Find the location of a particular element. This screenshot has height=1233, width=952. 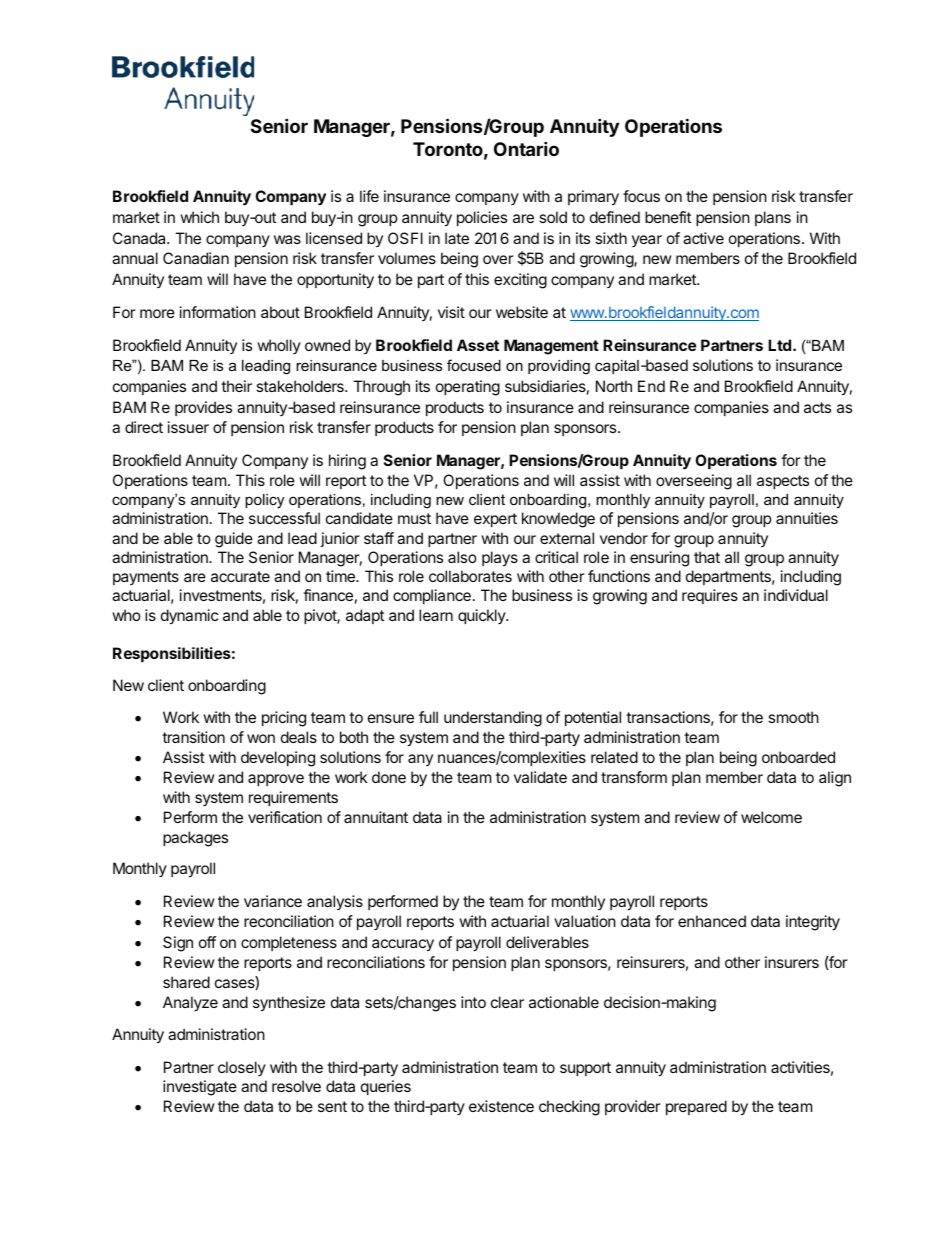

Ontario is located at coordinates (526, 148).
